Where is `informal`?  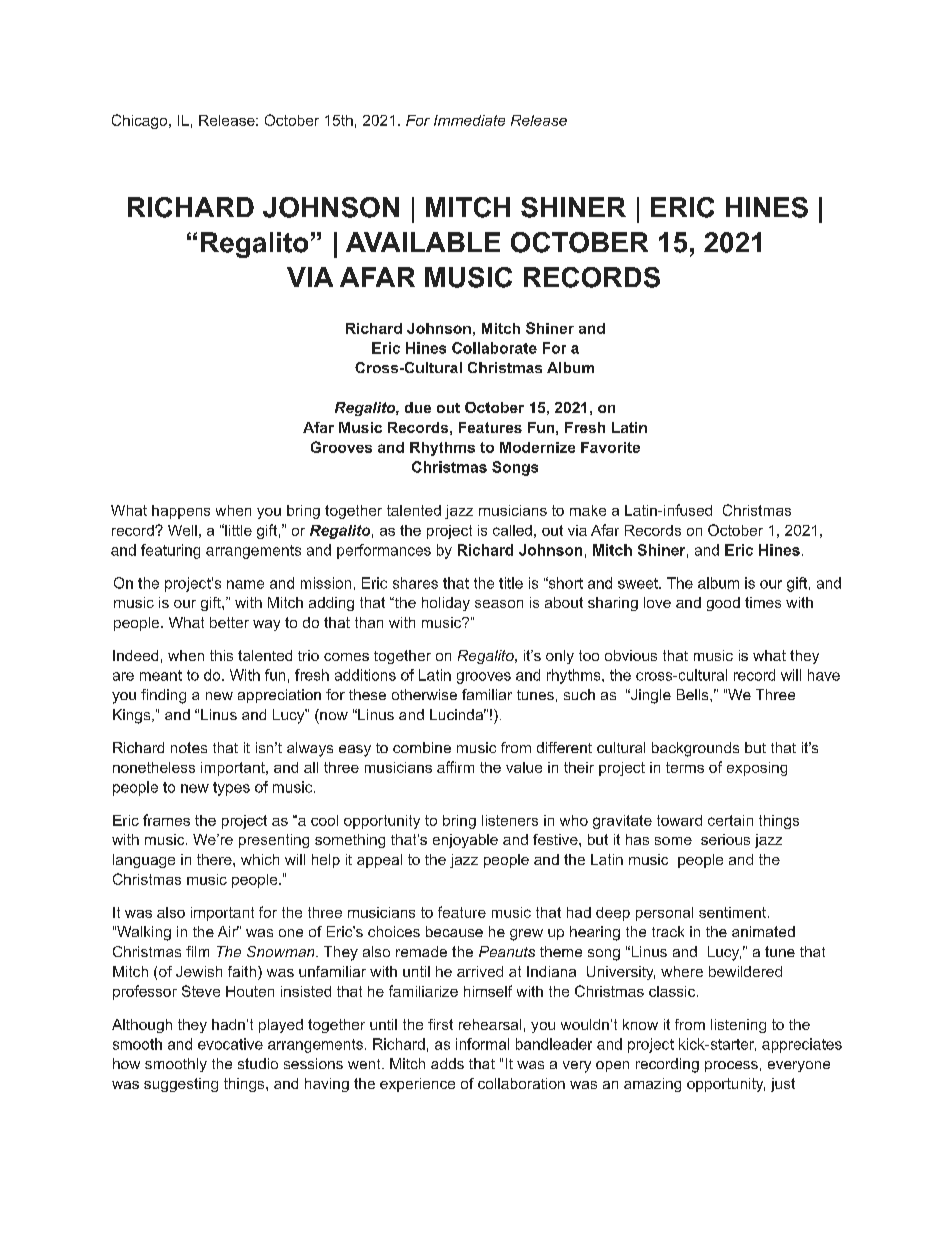 informal is located at coordinates (482, 1044).
